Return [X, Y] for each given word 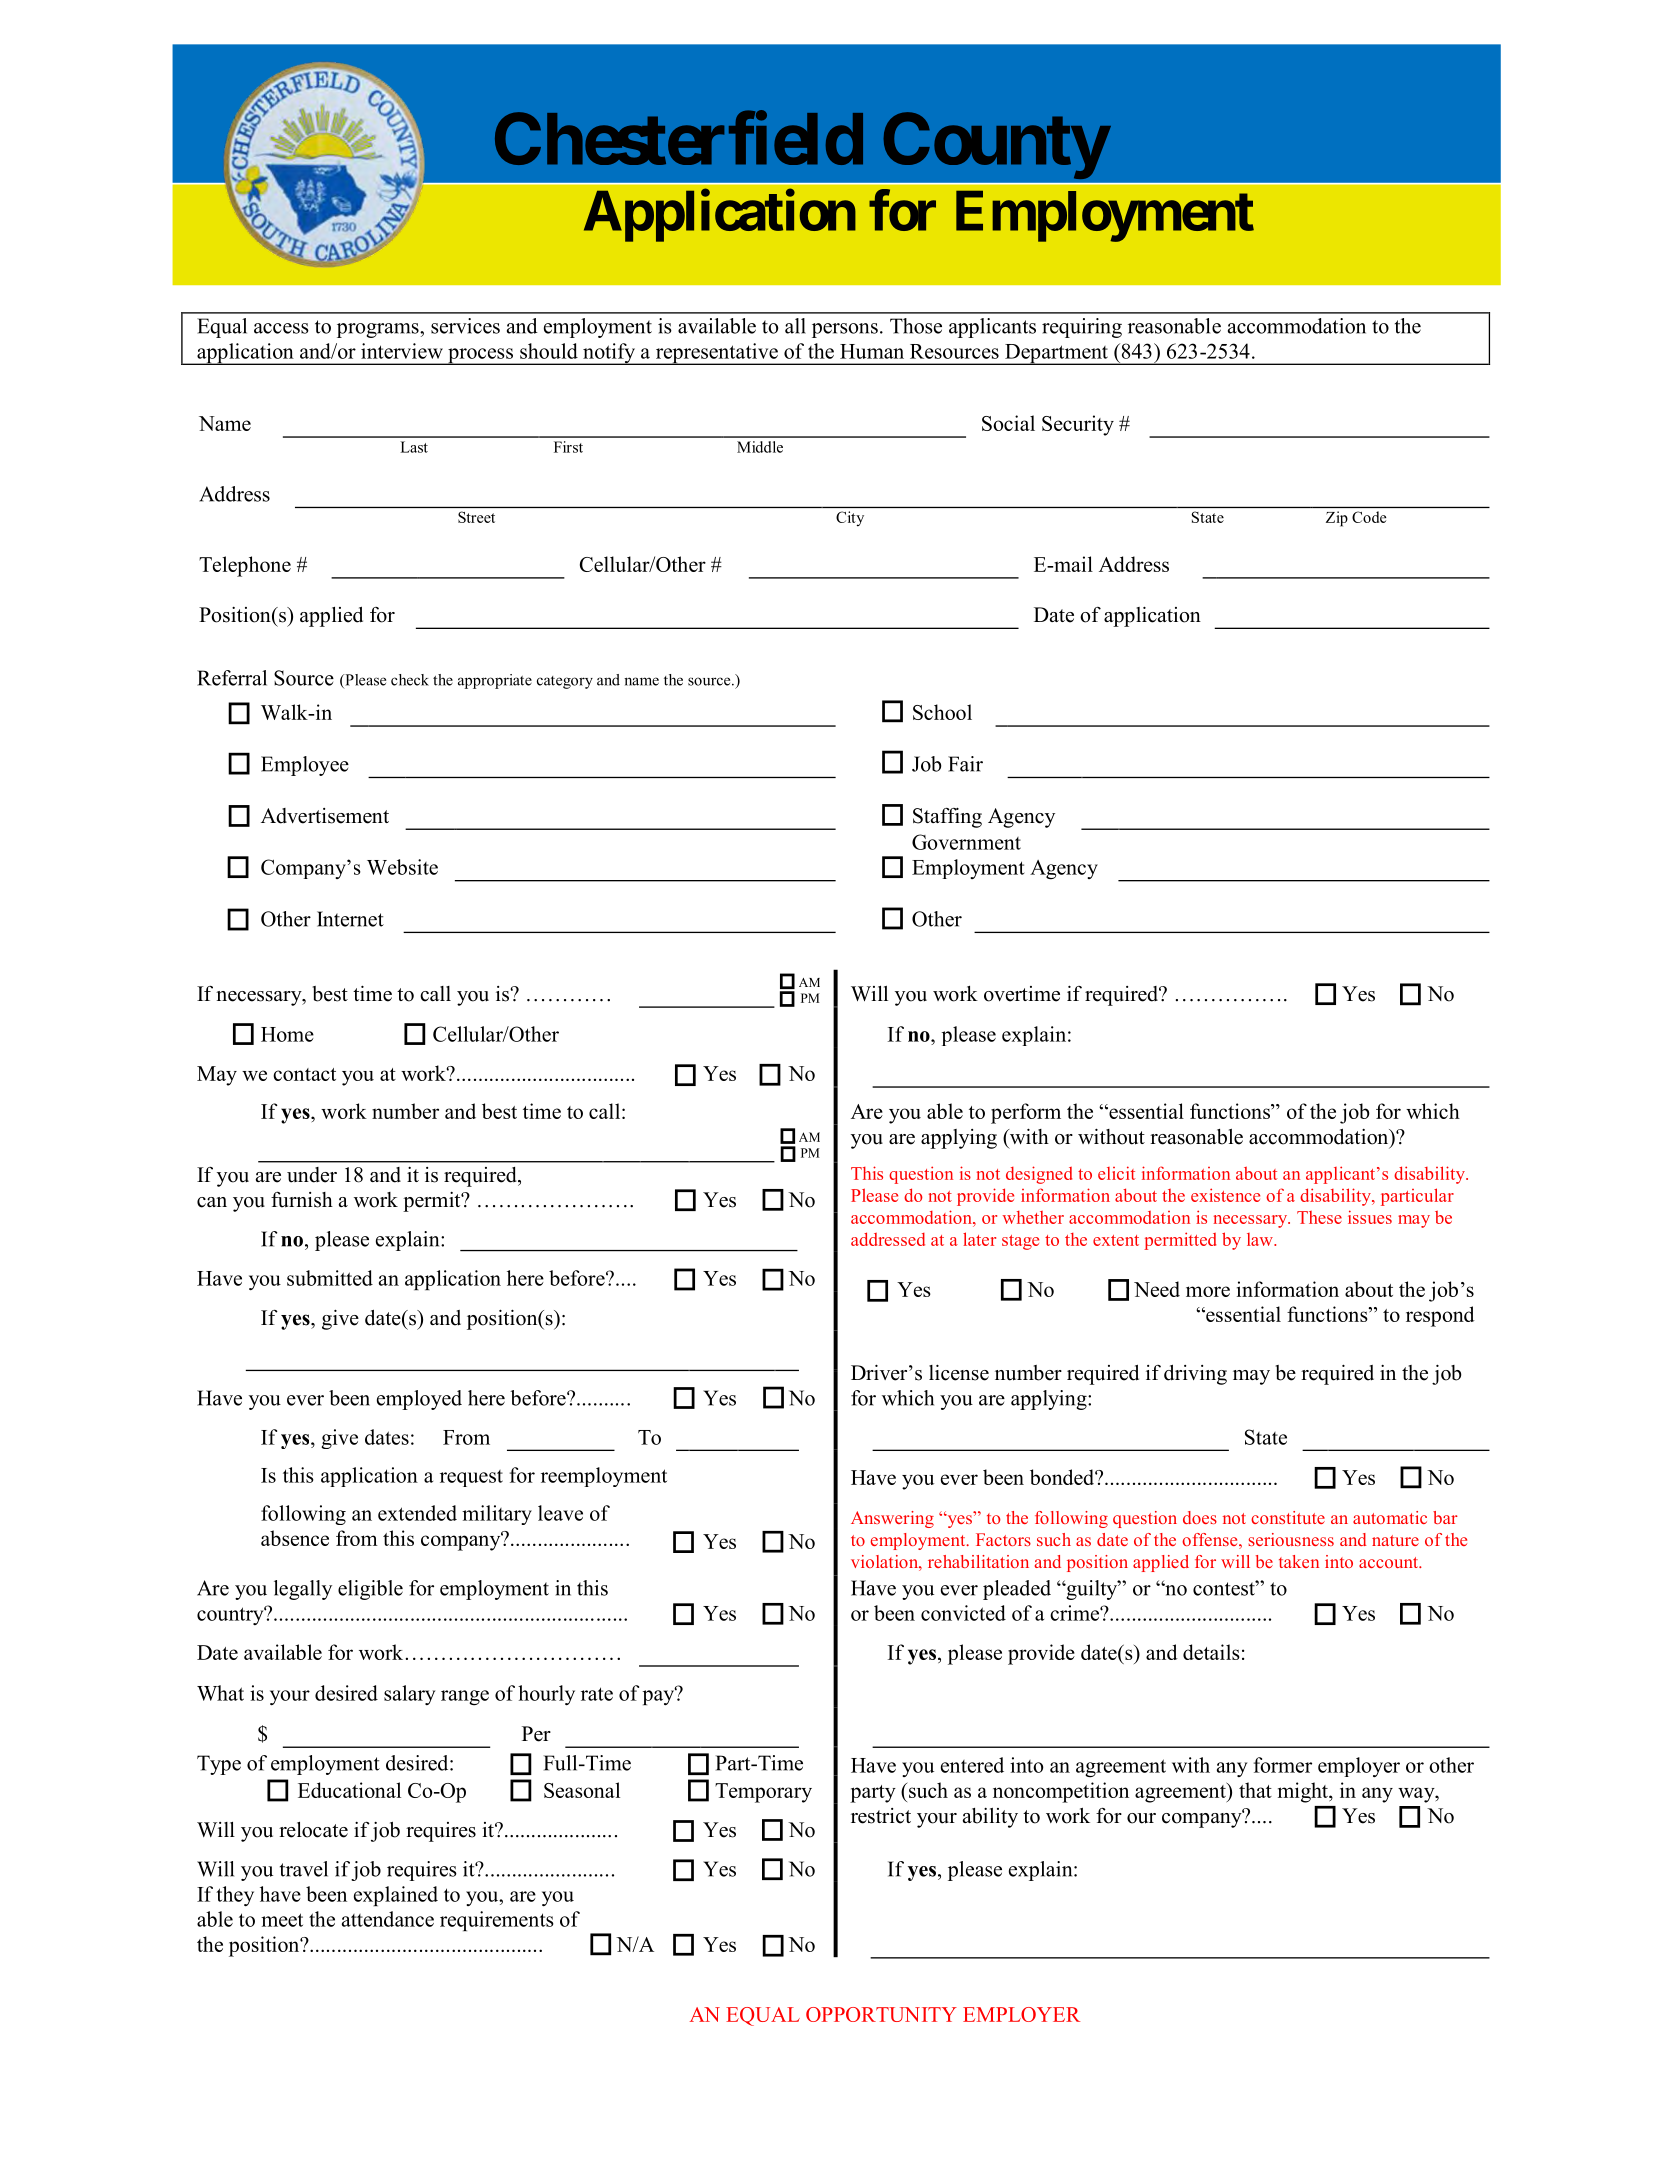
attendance [388, 1919]
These [1319, 1217]
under [312, 1175]
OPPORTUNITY [881, 2014]
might [1304, 1792]
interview [402, 351]
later [979, 1239]
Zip [1337, 518]
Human [872, 351]
